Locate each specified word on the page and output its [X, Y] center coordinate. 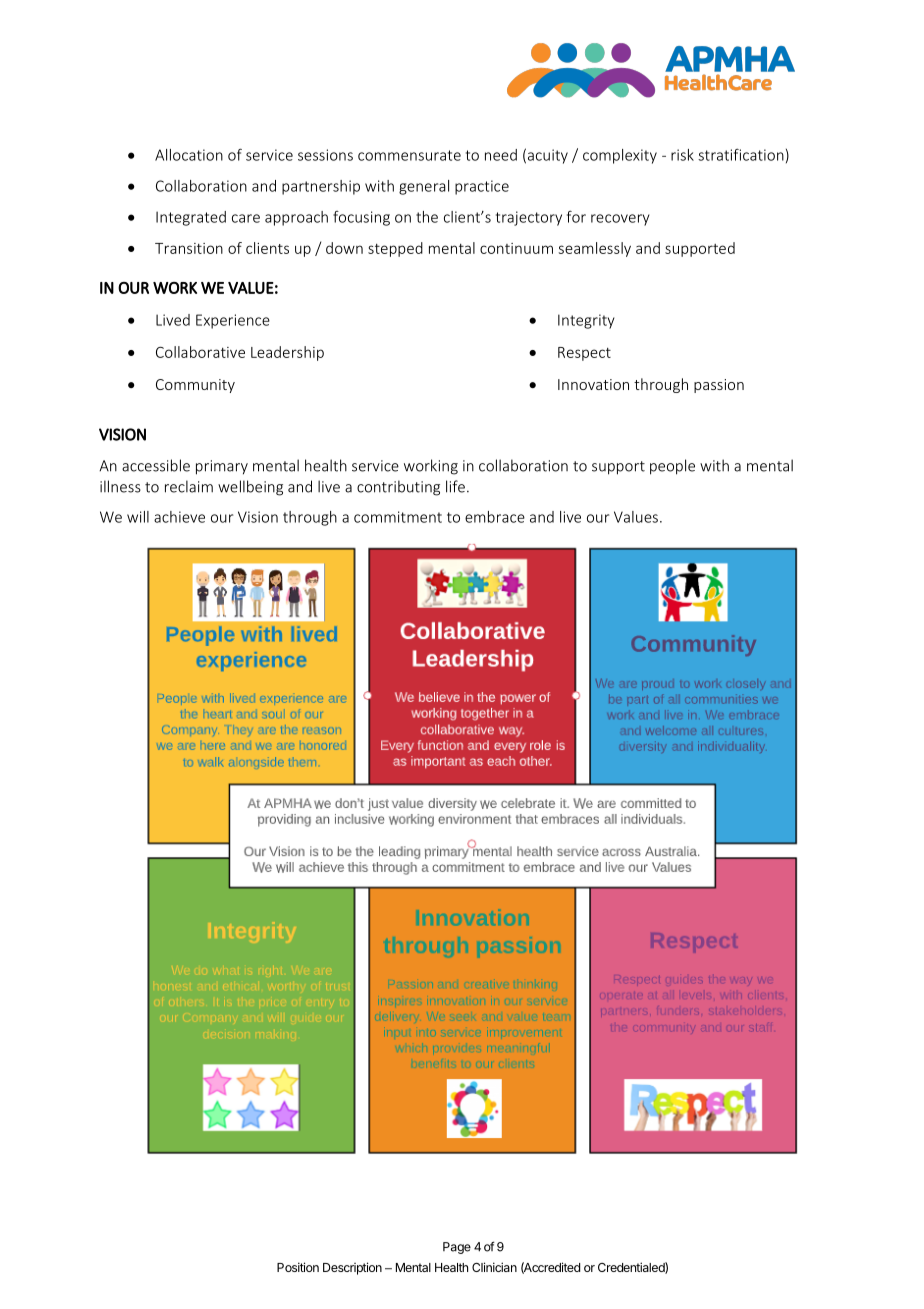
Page [457, 1248]
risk [682, 155]
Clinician [494, 1267]
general [424, 187]
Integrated [191, 218]
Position [298, 1267]
